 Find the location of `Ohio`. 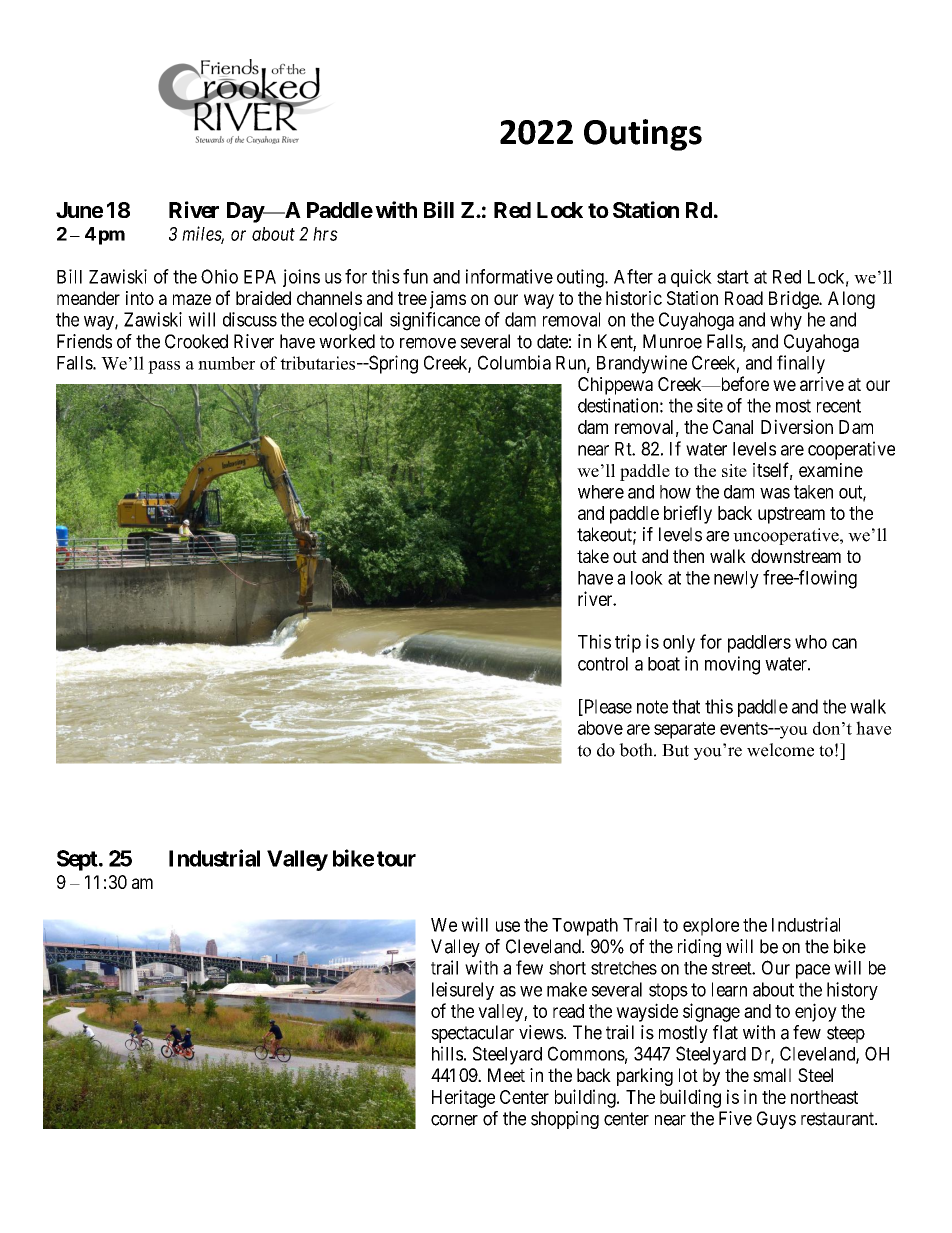

Ohio is located at coordinates (219, 276).
